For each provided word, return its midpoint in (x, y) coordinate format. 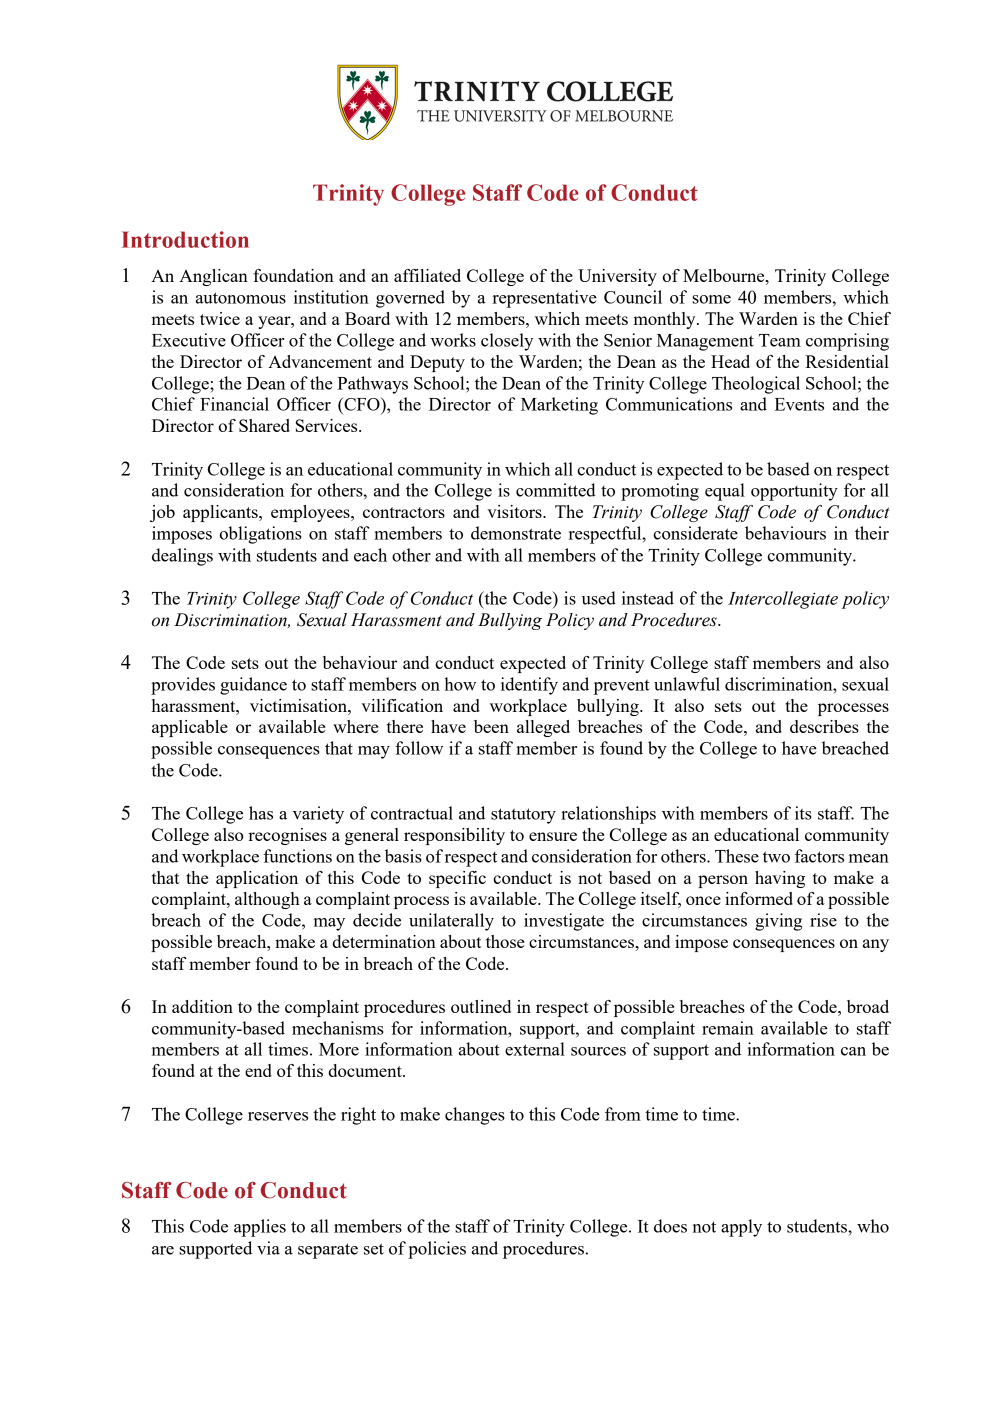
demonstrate (516, 533)
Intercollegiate (783, 600)
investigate (564, 922)
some (711, 299)
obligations (260, 535)
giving (778, 922)
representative (545, 299)
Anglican (213, 277)
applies (260, 1228)
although (267, 900)
